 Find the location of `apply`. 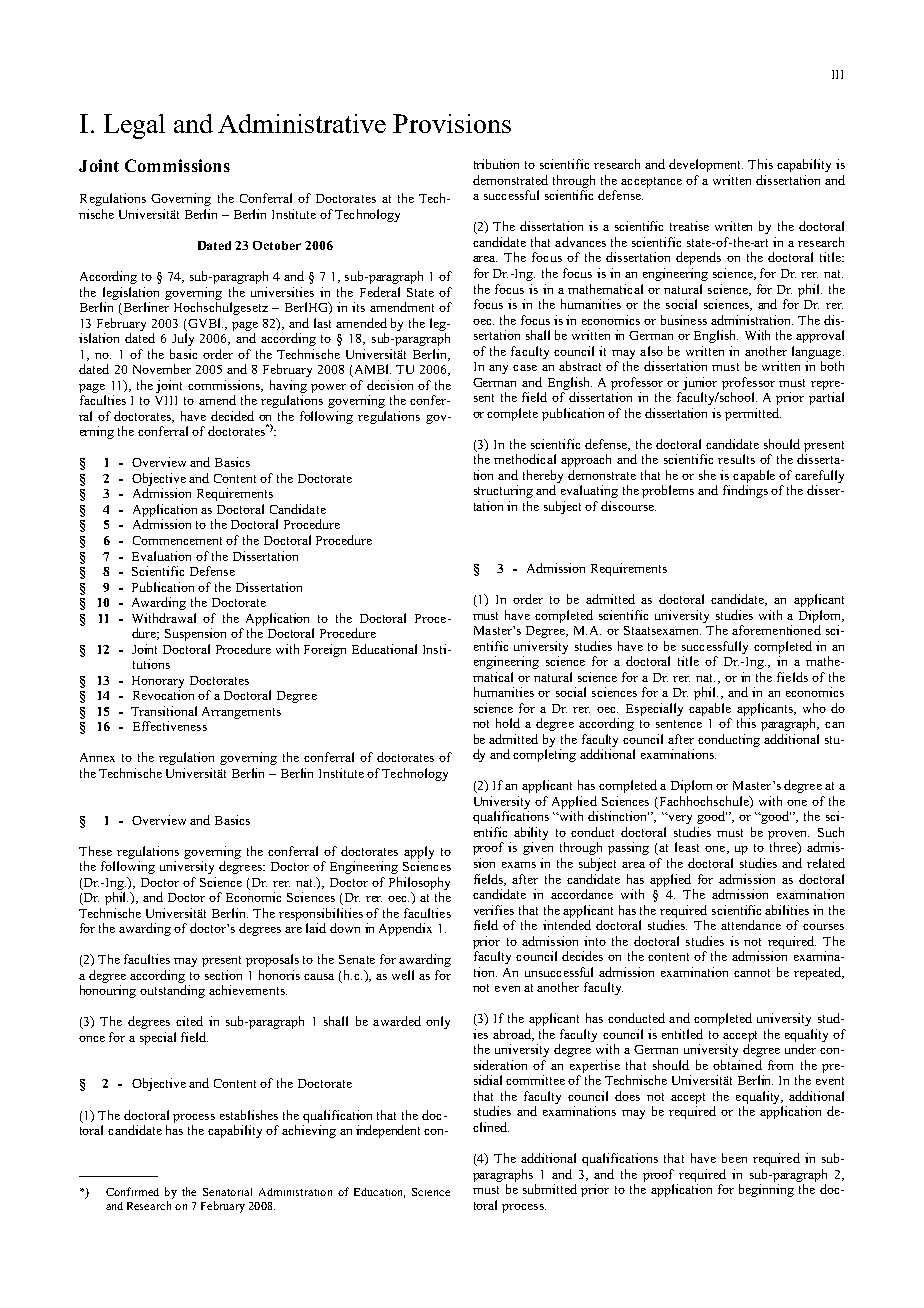

apply is located at coordinates (419, 852).
